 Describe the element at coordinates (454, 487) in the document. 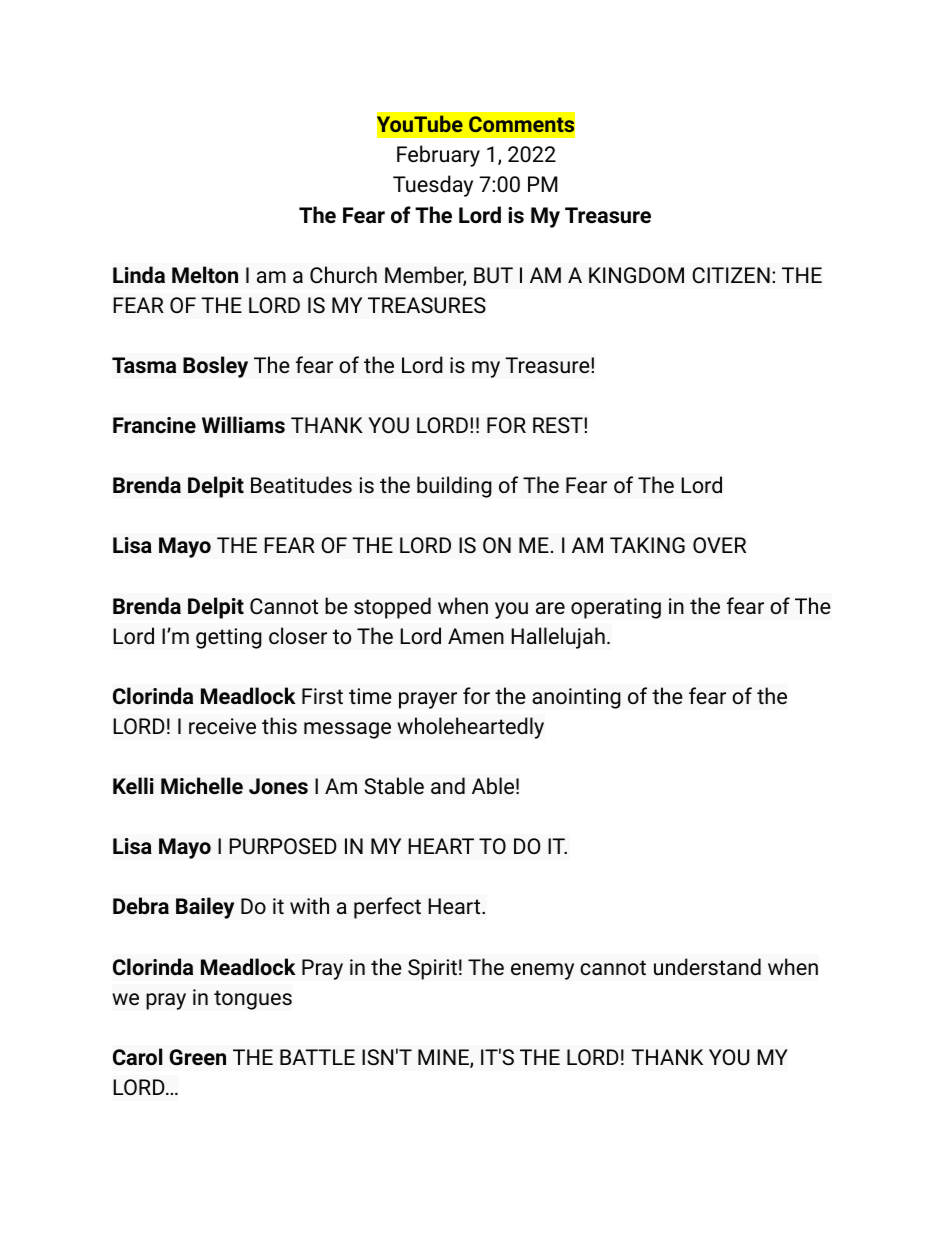

I see `building` at that location.
